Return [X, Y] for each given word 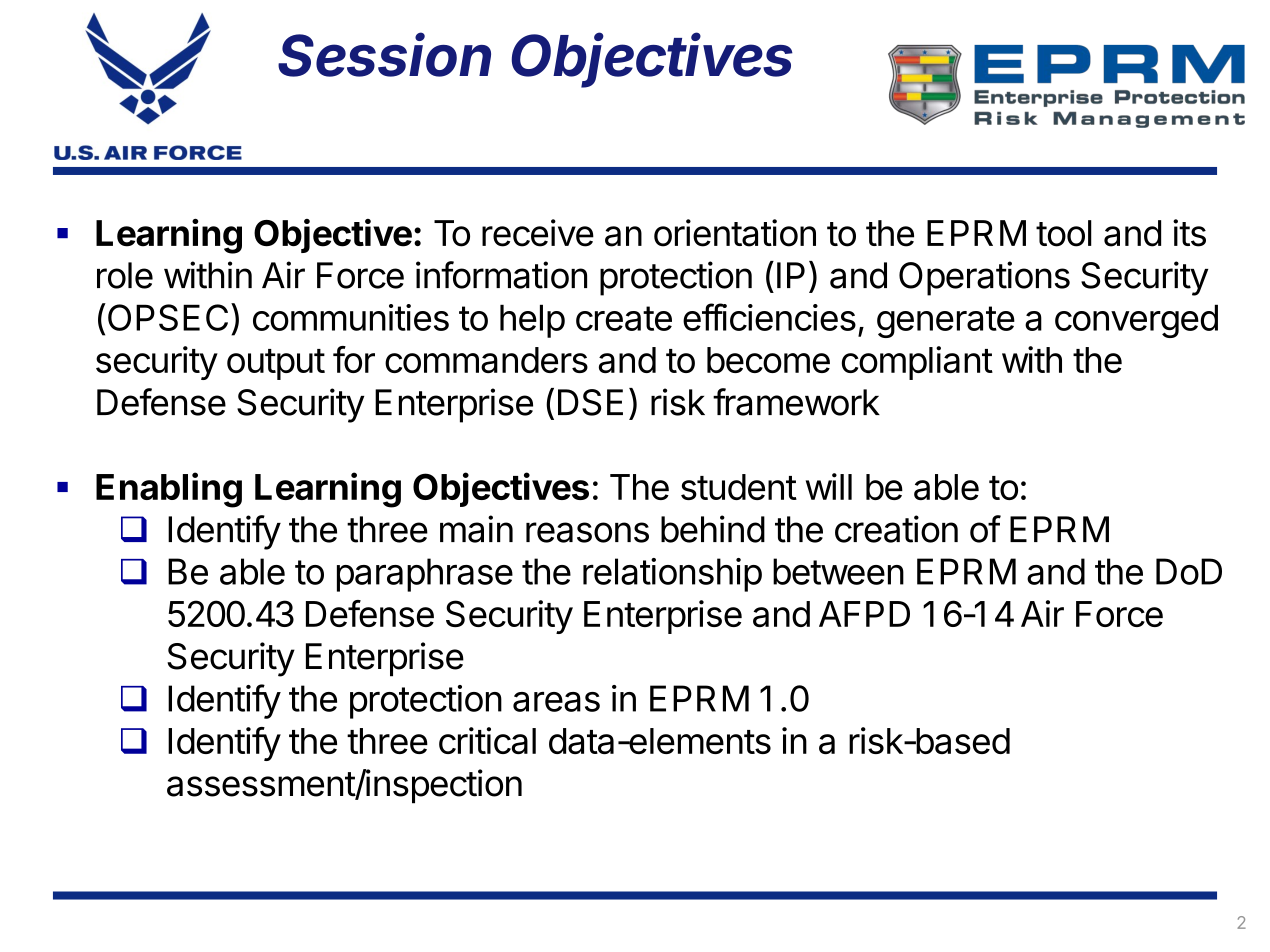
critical [487, 740]
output [276, 364]
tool [1064, 233]
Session [385, 54]
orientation [735, 233]
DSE [590, 402]
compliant [917, 363]
